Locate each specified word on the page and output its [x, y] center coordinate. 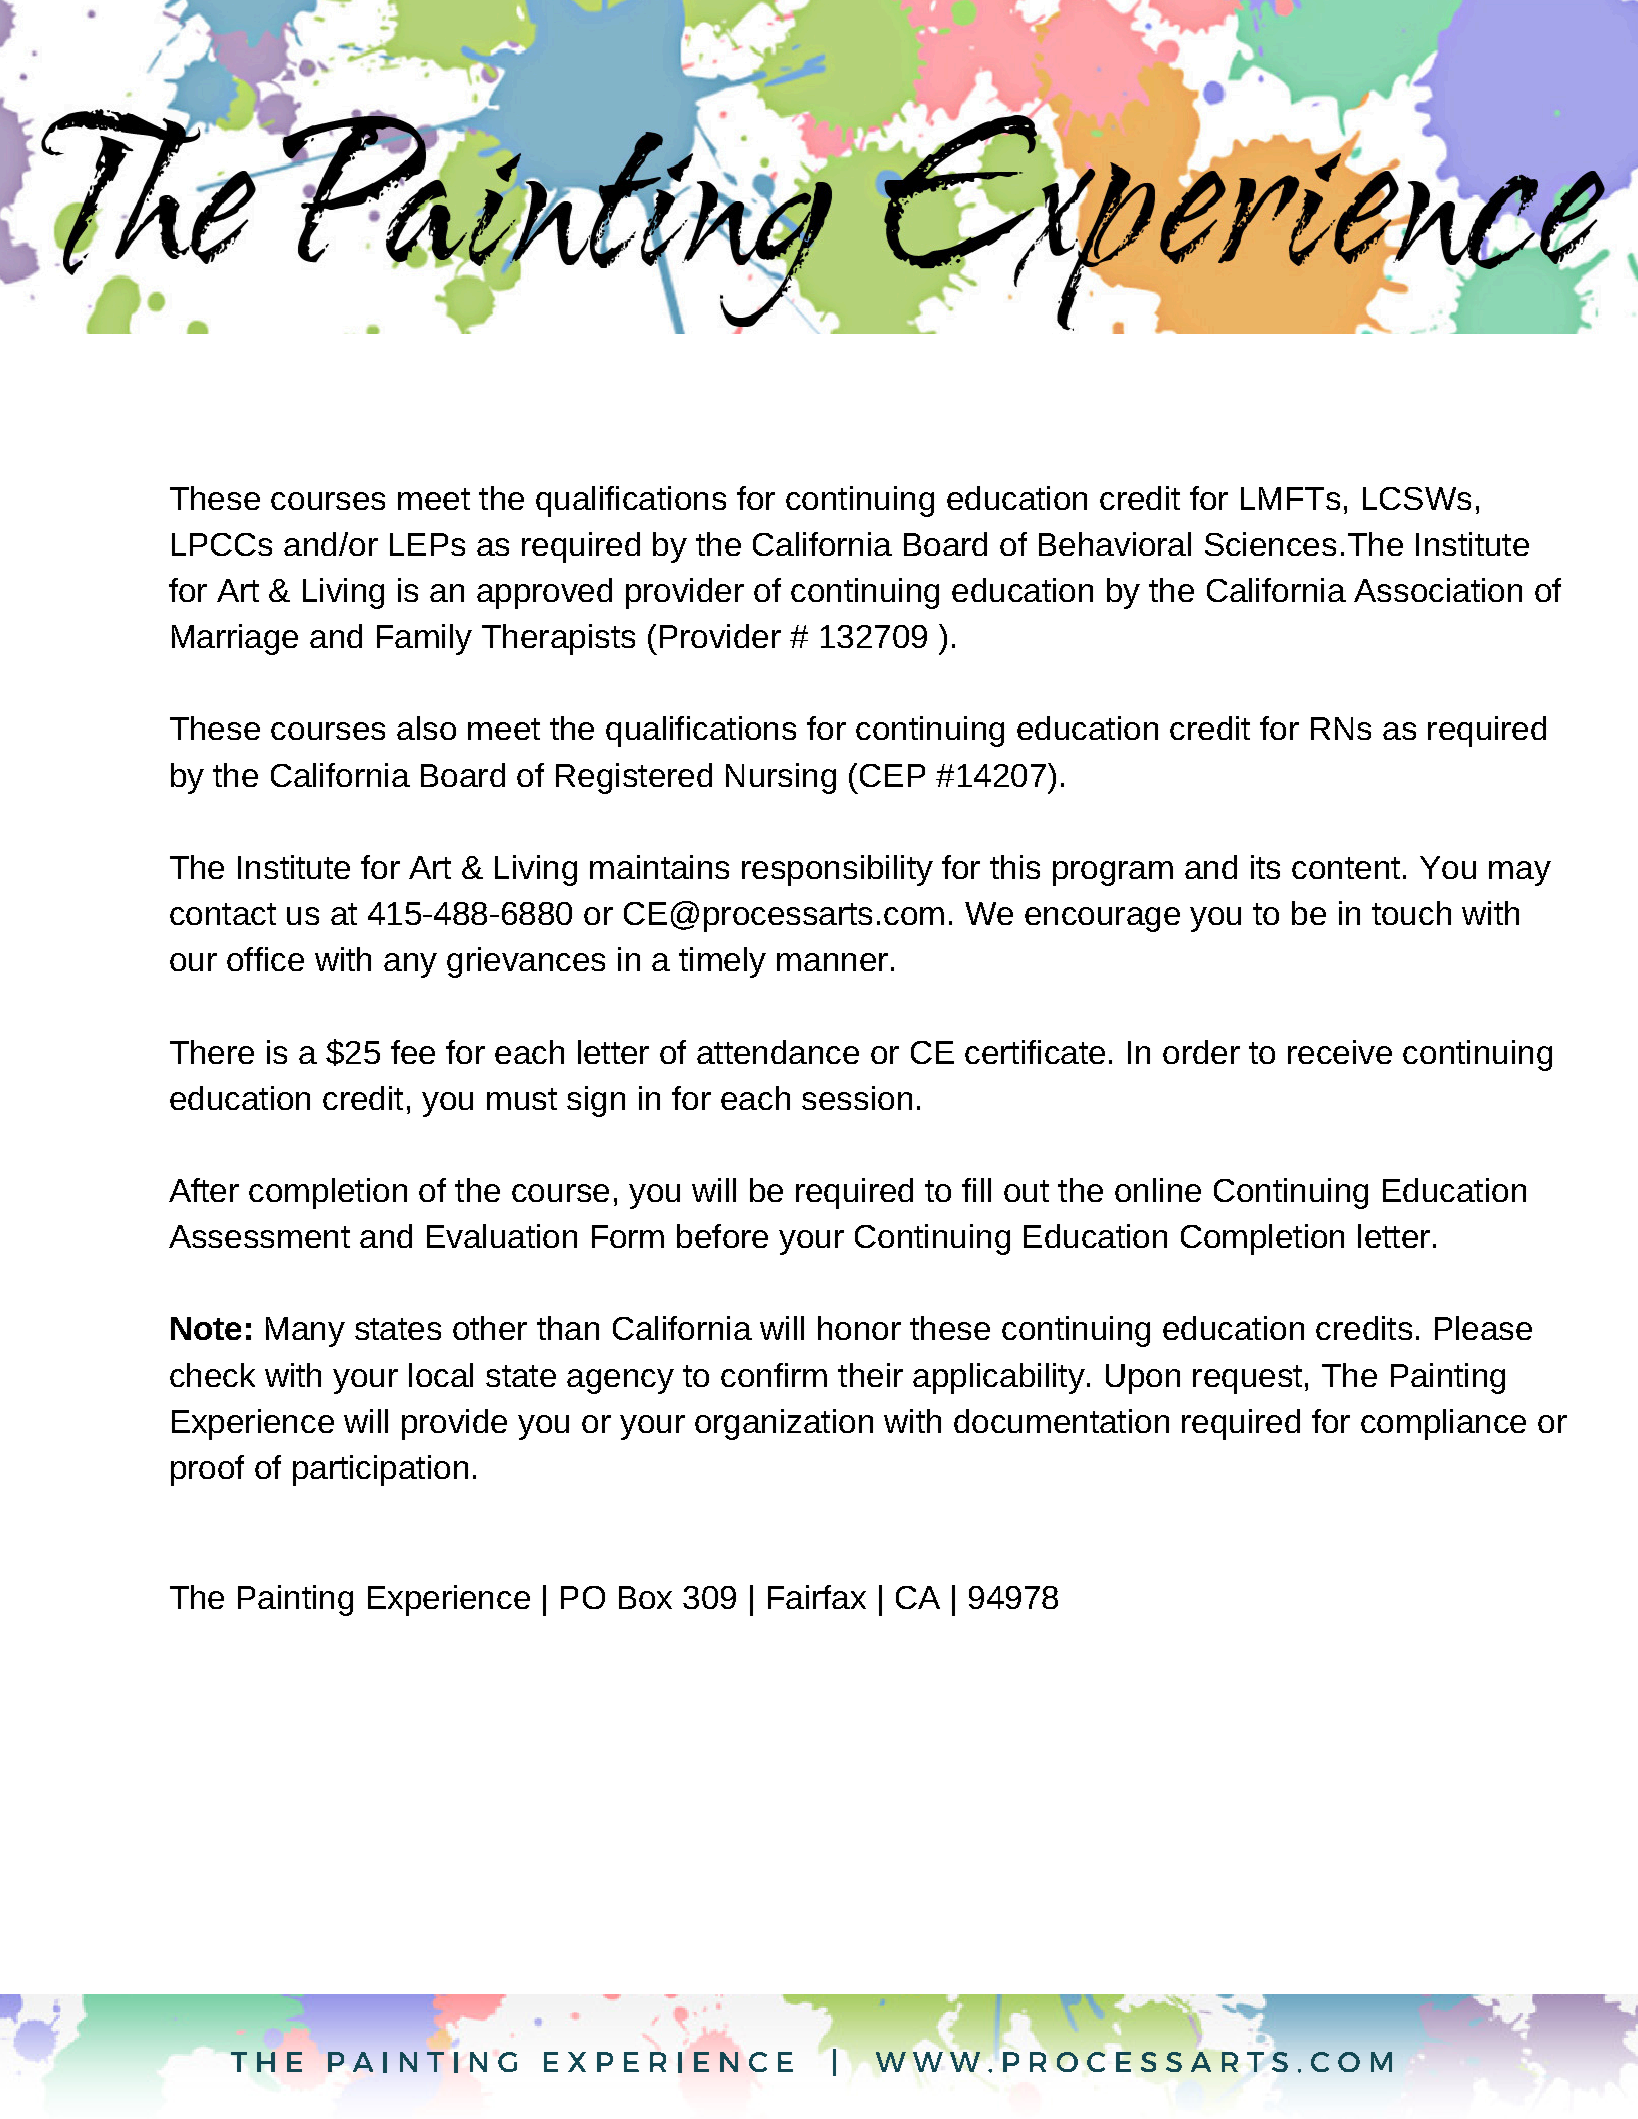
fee [413, 1052]
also [426, 728]
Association [1438, 590]
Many [305, 1332]
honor [859, 1328]
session [857, 1098]
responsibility [837, 870]
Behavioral [1115, 544]
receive [1340, 1052]
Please [1483, 1328]
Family [424, 639]
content [1346, 868]
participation [380, 1470]
